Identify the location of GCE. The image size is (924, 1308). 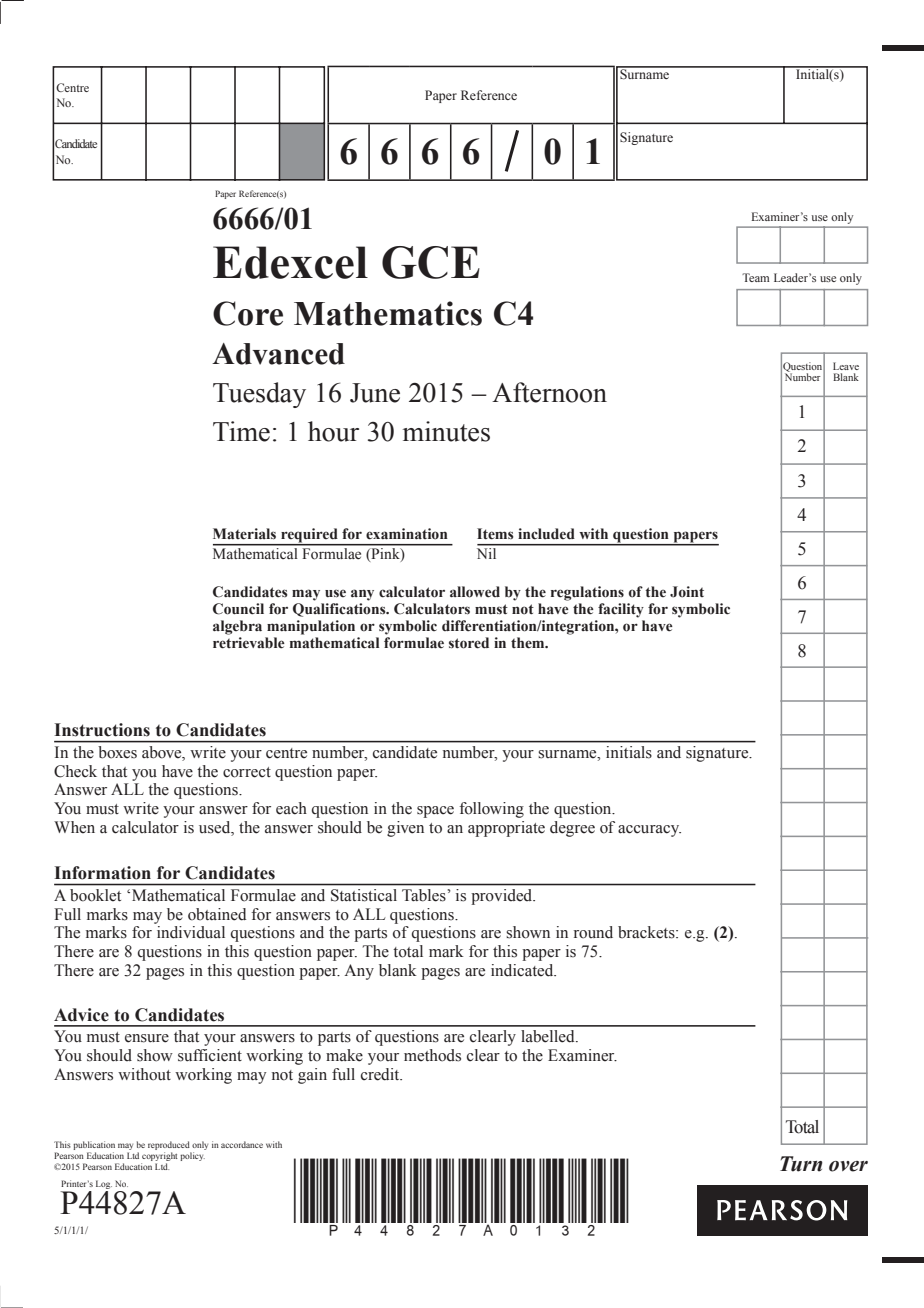
(431, 262).
